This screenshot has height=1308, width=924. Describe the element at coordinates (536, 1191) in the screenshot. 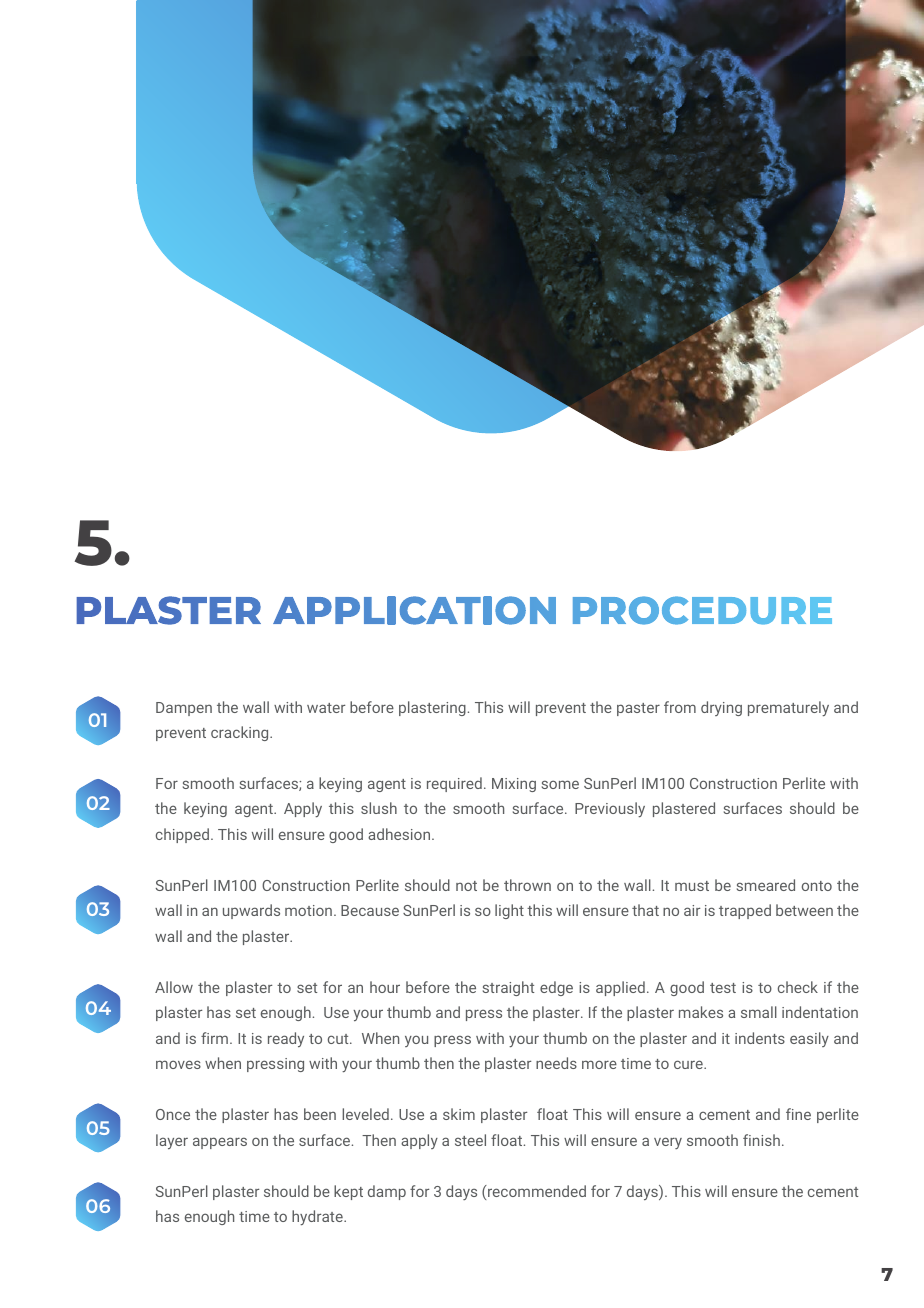

I see `recommended` at that location.
